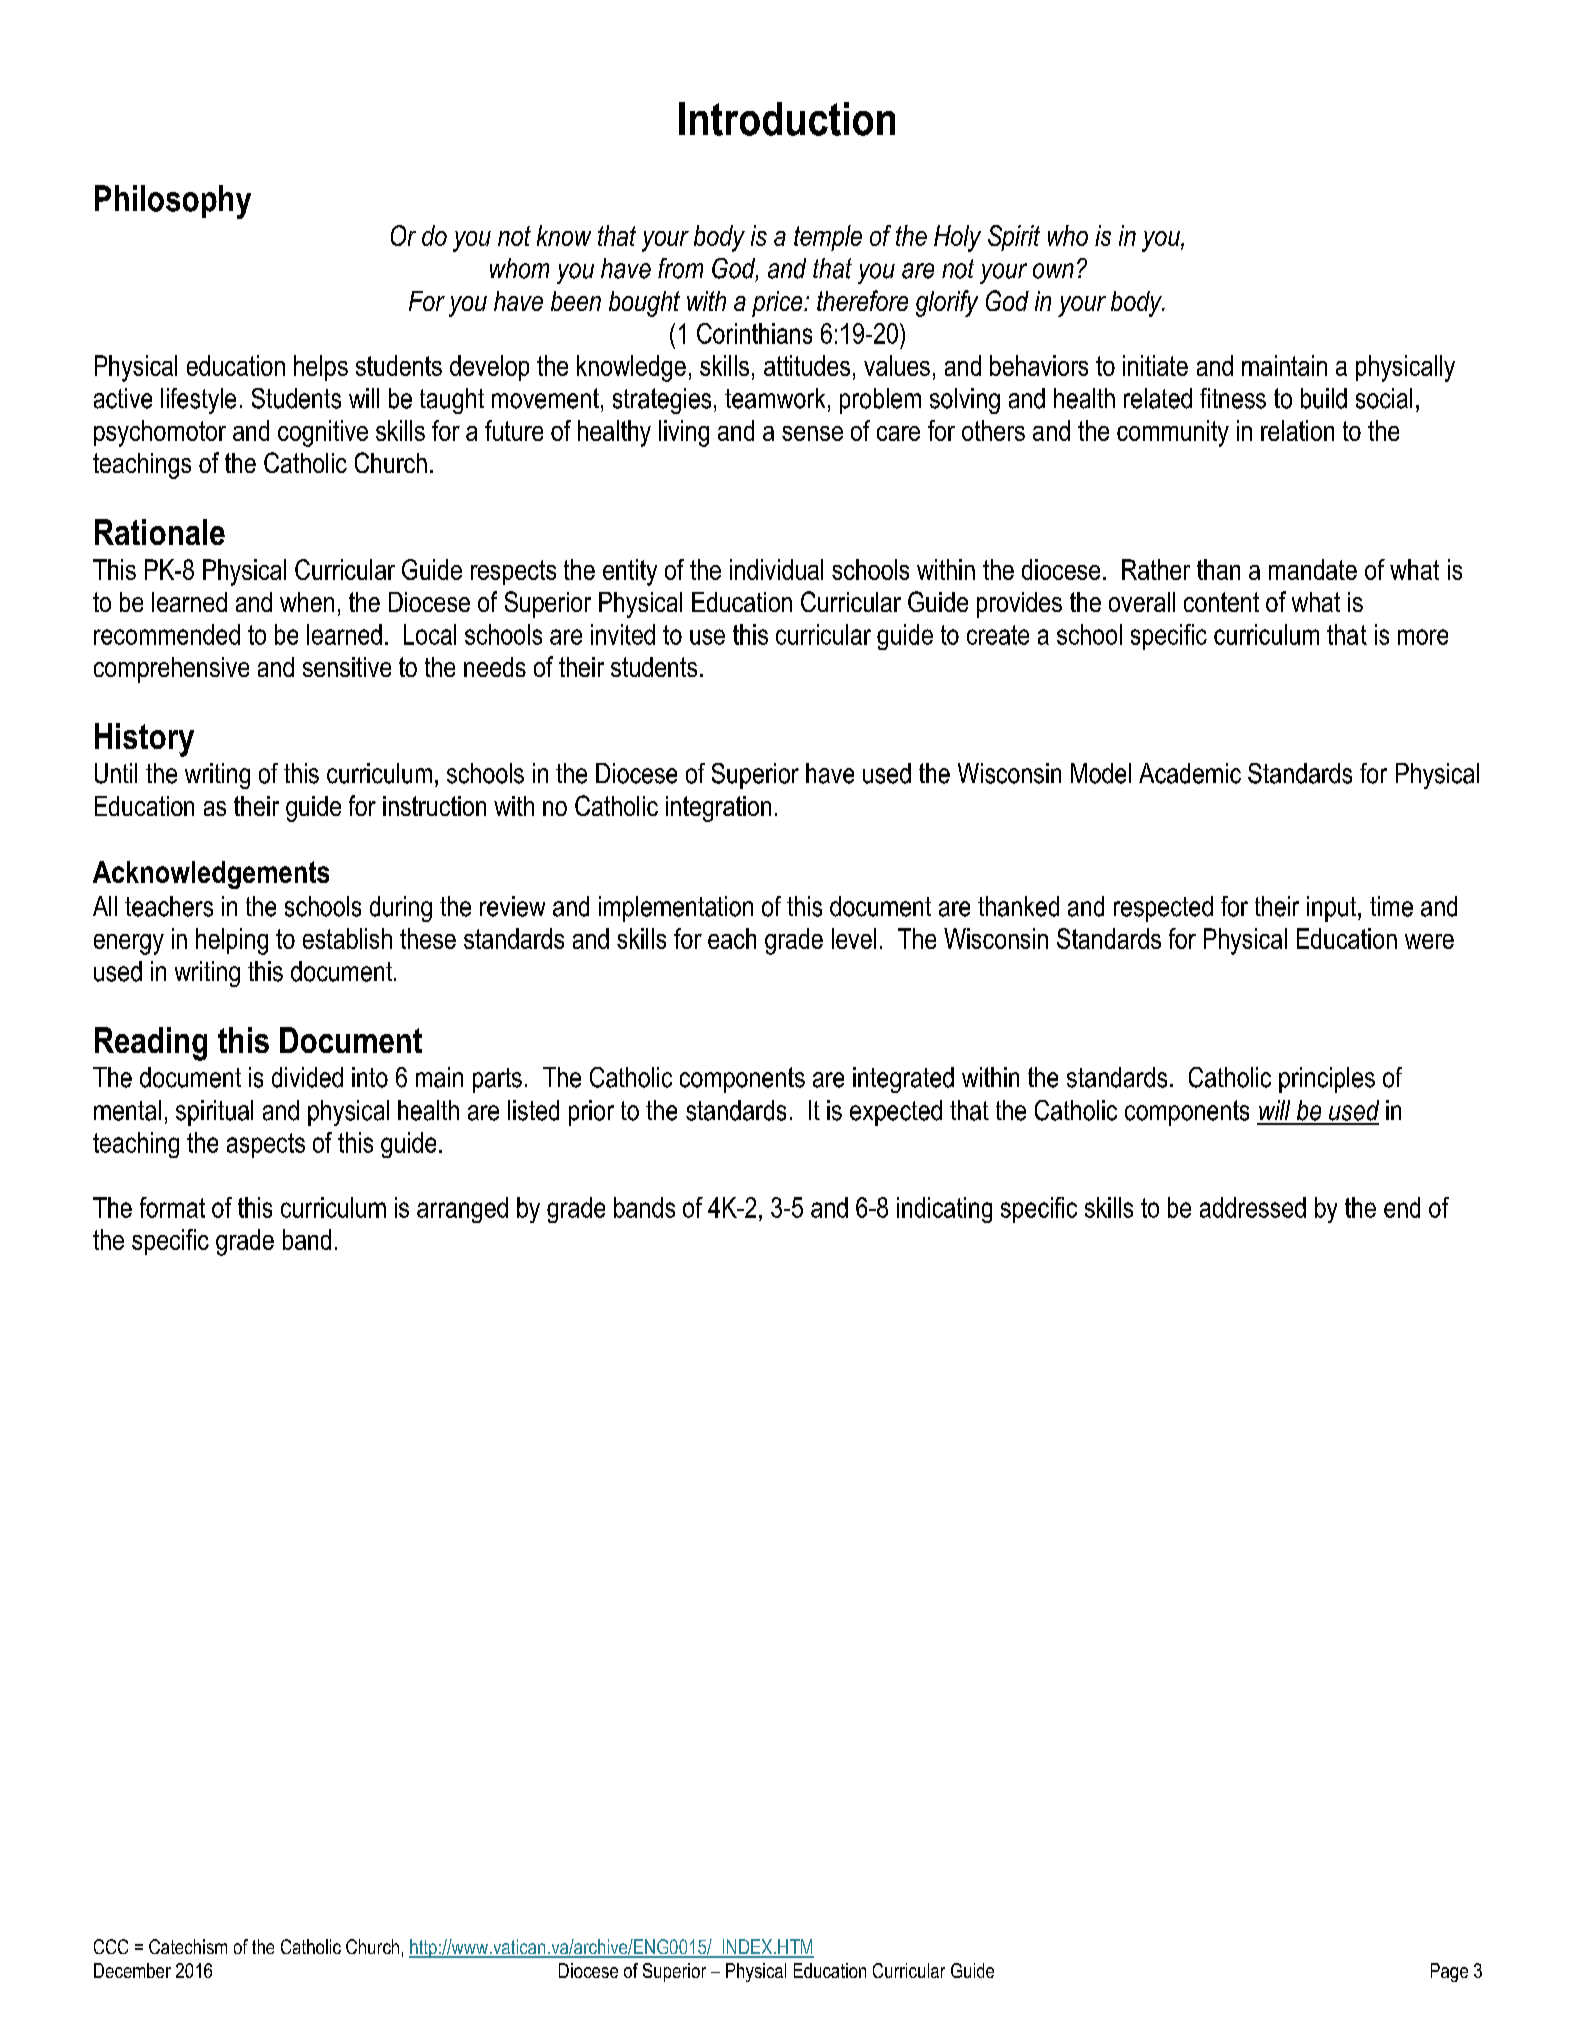  What do you see at coordinates (787, 119) in the screenshot?
I see `Introduction` at bounding box center [787, 119].
